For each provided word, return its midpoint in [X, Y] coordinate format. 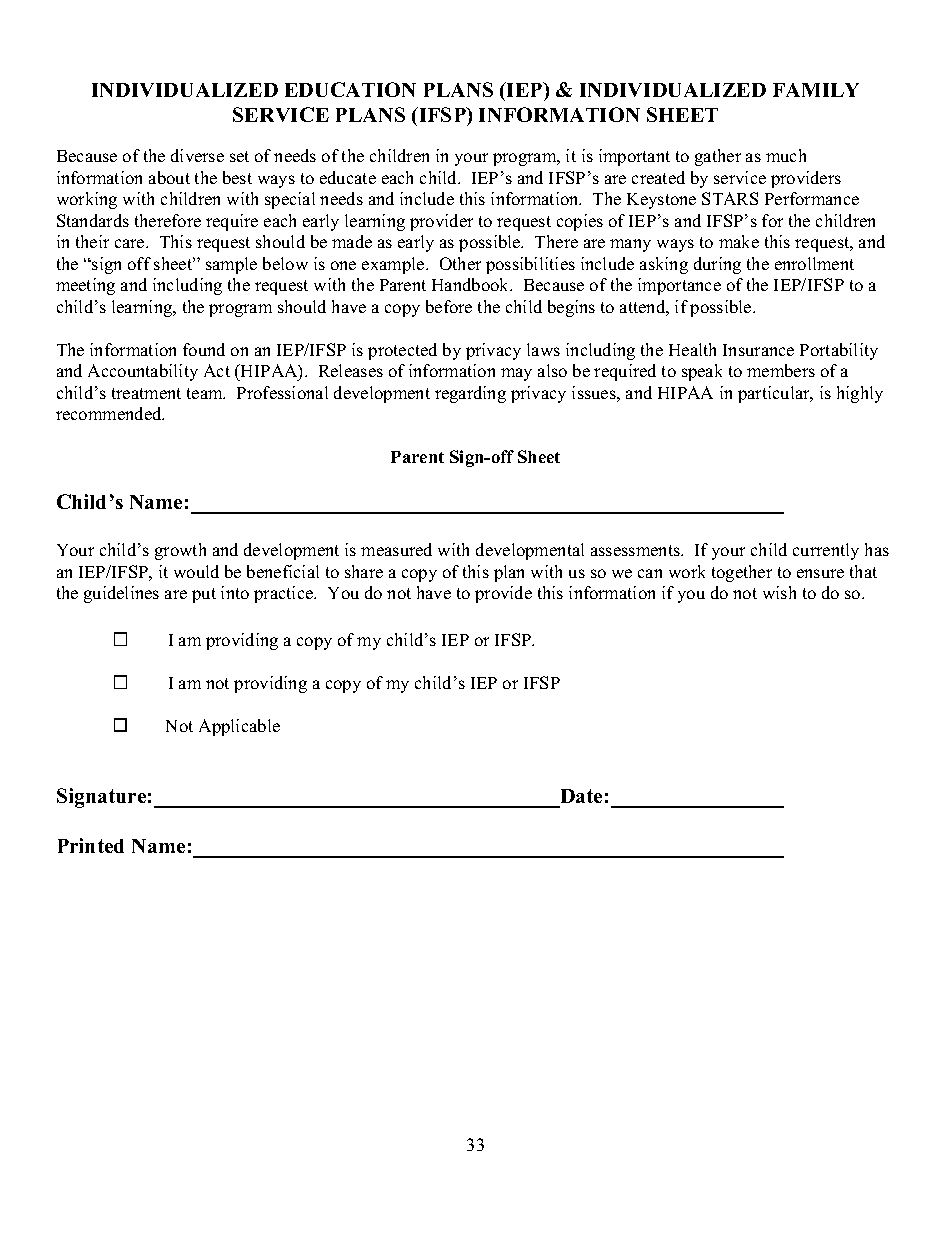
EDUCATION [350, 89]
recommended [110, 413]
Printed [91, 845]
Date [581, 796]
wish [779, 592]
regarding [470, 394]
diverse [197, 155]
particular [775, 394]
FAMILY [816, 90]
